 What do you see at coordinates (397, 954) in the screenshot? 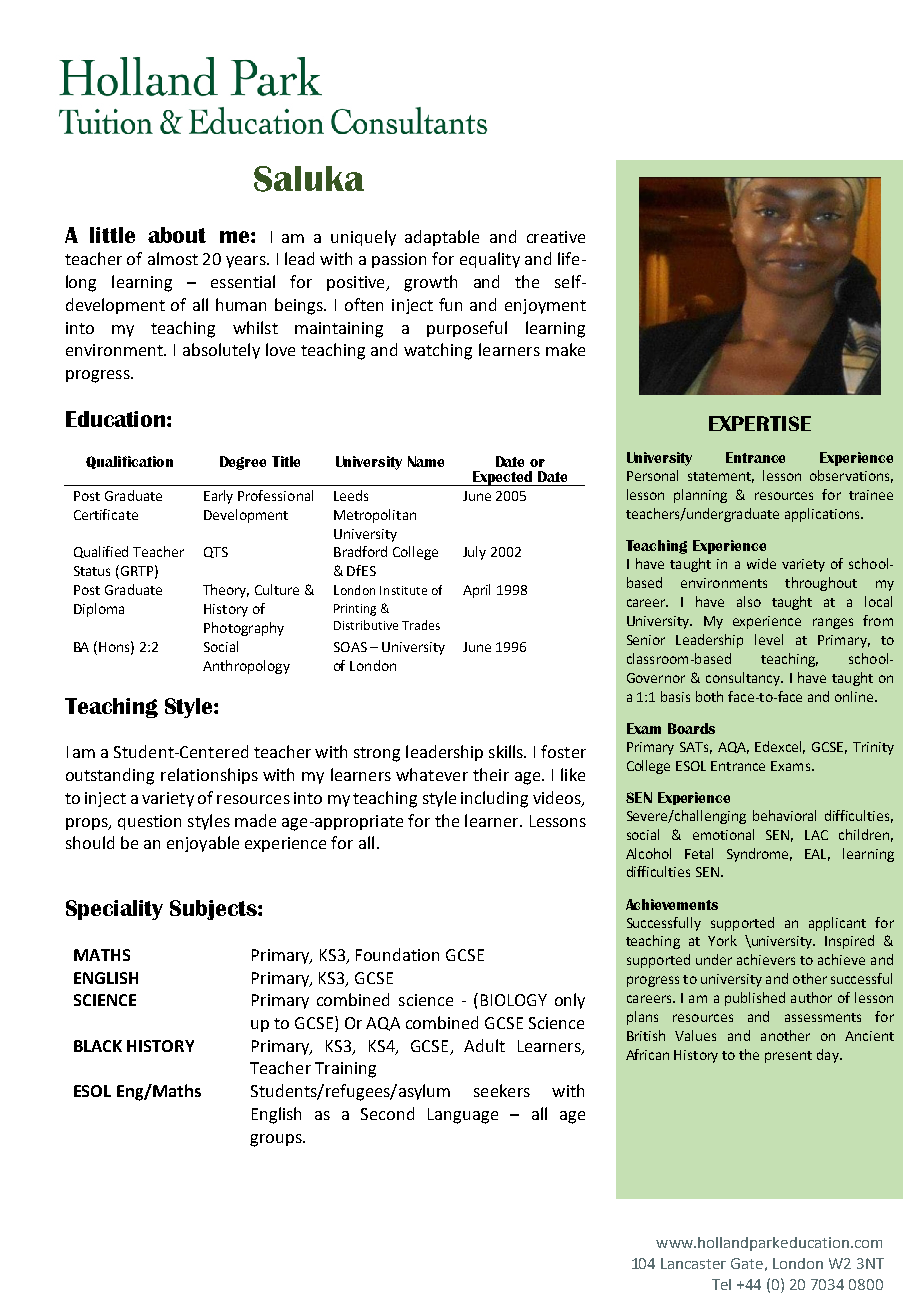
I see `Foundation` at bounding box center [397, 954].
